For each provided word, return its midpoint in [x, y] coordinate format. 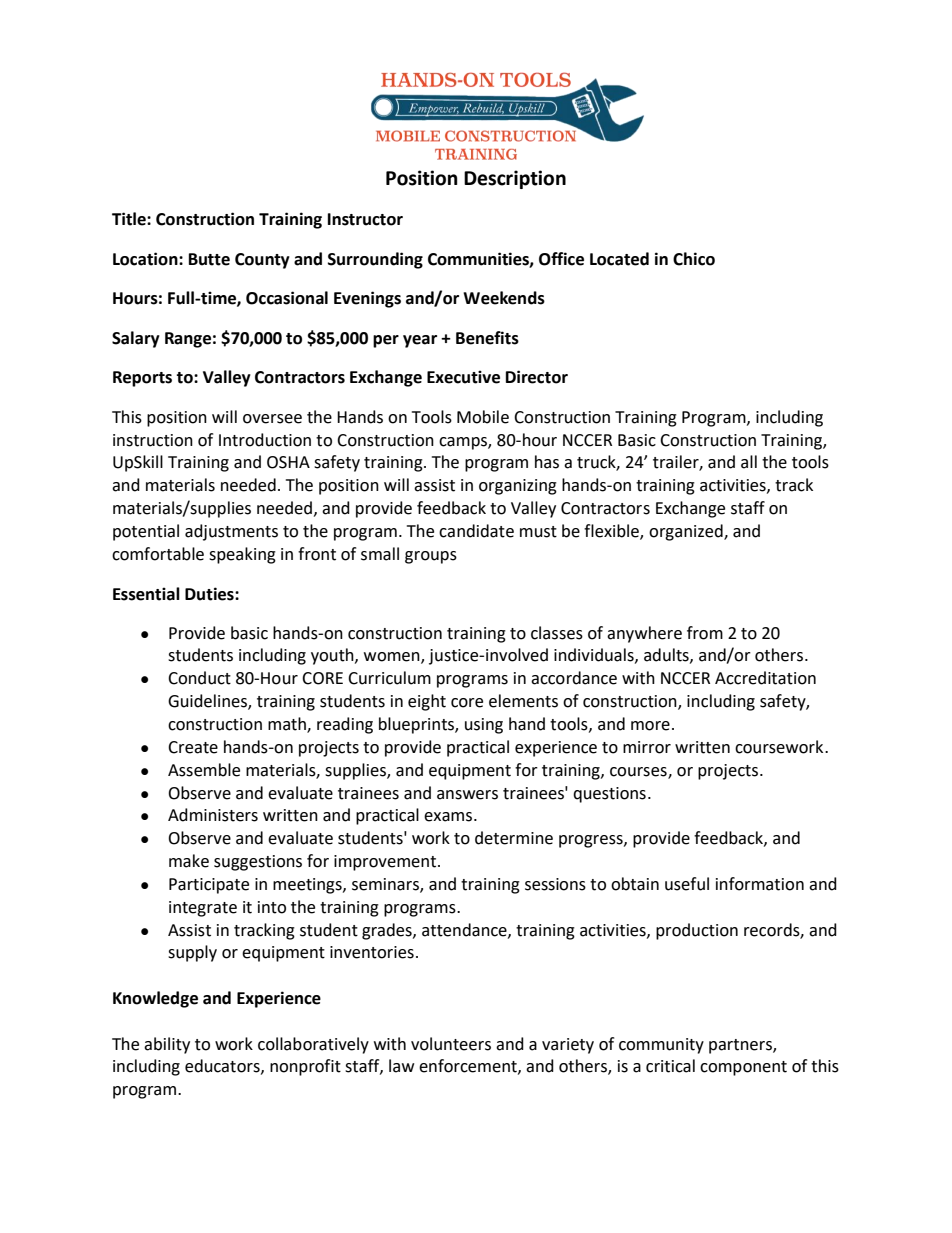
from [705, 633]
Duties [210, 594]
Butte [209, 259]
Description [515, 179]
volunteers [451, 1044]
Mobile [483, 417]
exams [448, 817]
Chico [694, 259]
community [661, 1046]
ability [167, 1045]
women [393, 658]
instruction [153, 440]
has [547, 462]
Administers [213, 815]
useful [687, 884]
